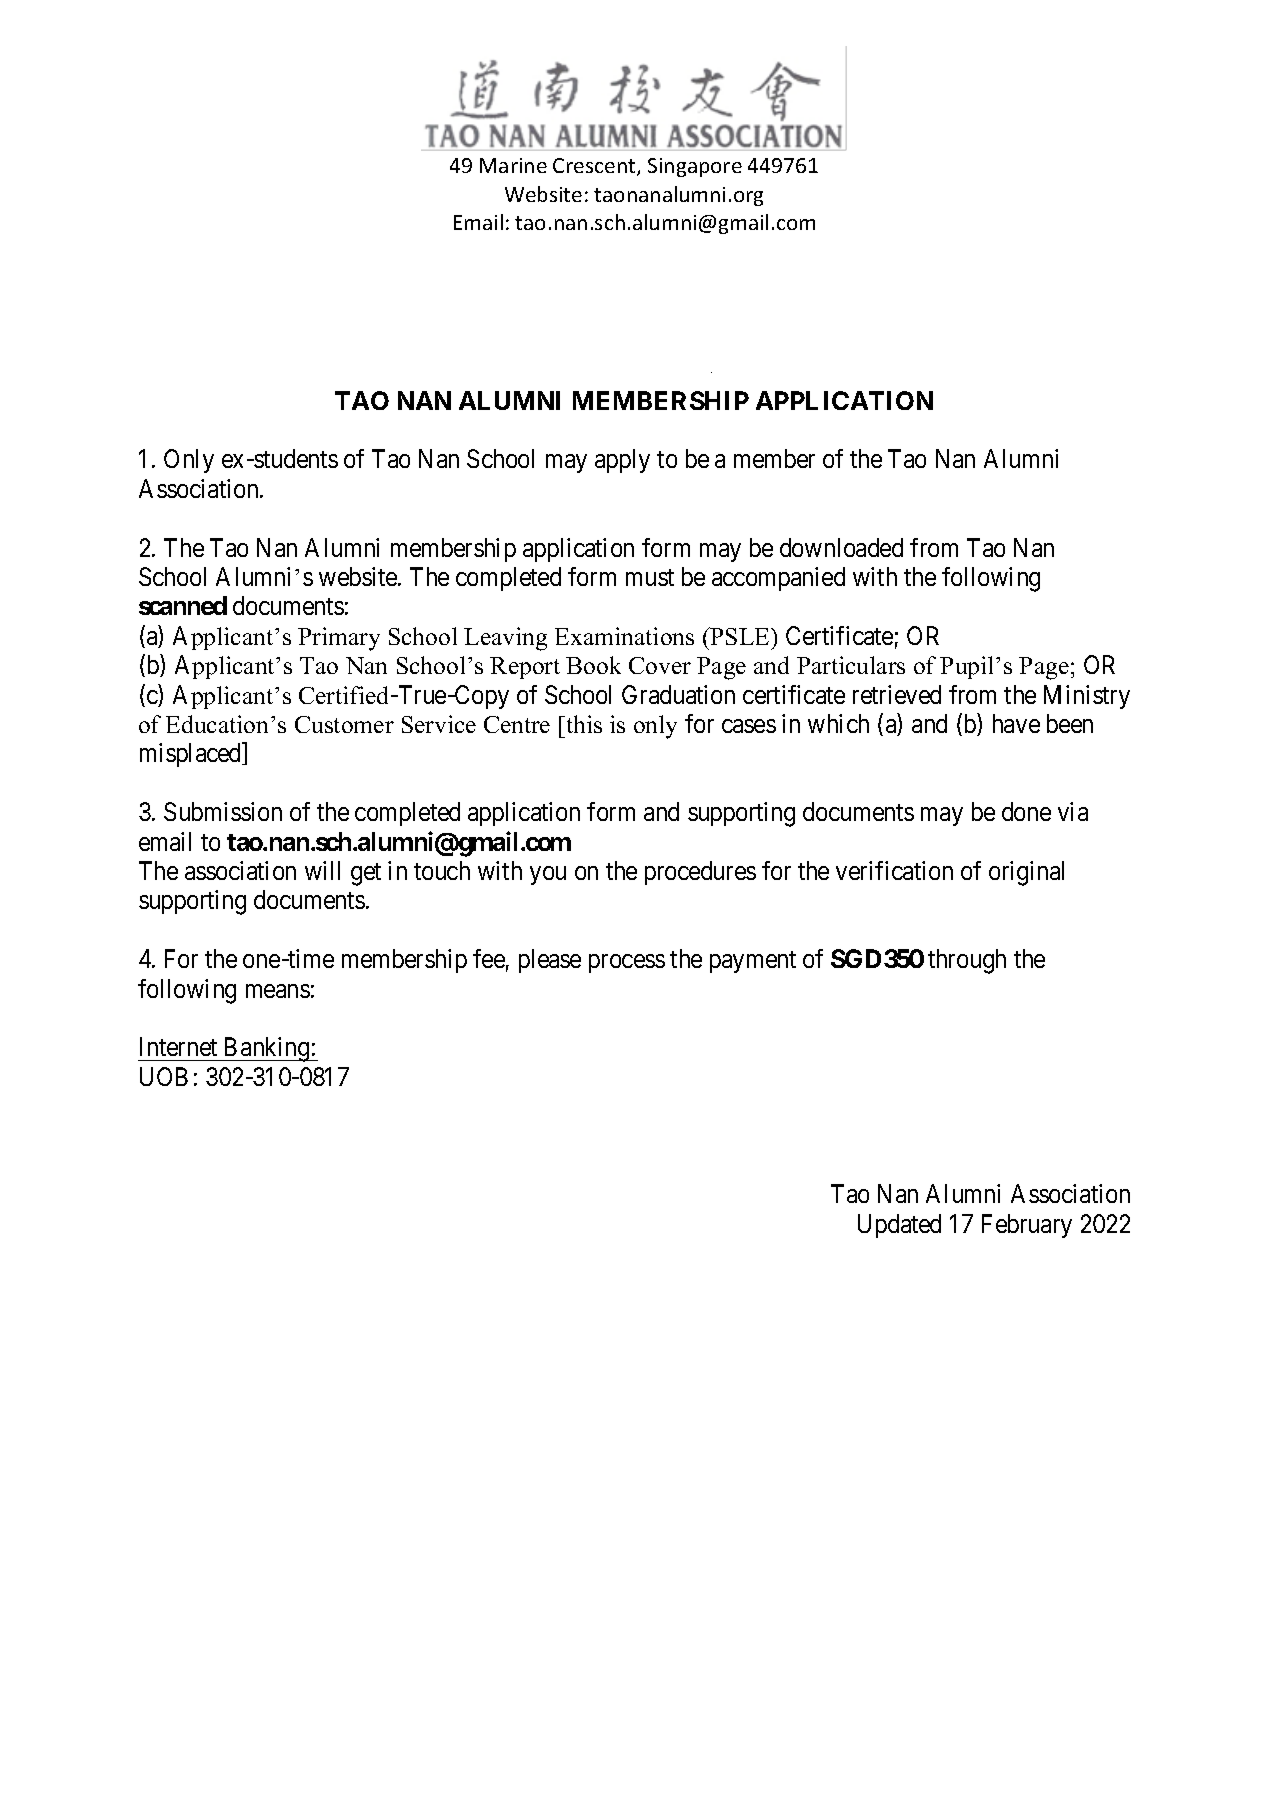 The width and height of the screenshot is (1269, 1793). What do you see at coordinates (223, 811) in the screenshot?
I see `Submission` at bounding box center [223, 811].
